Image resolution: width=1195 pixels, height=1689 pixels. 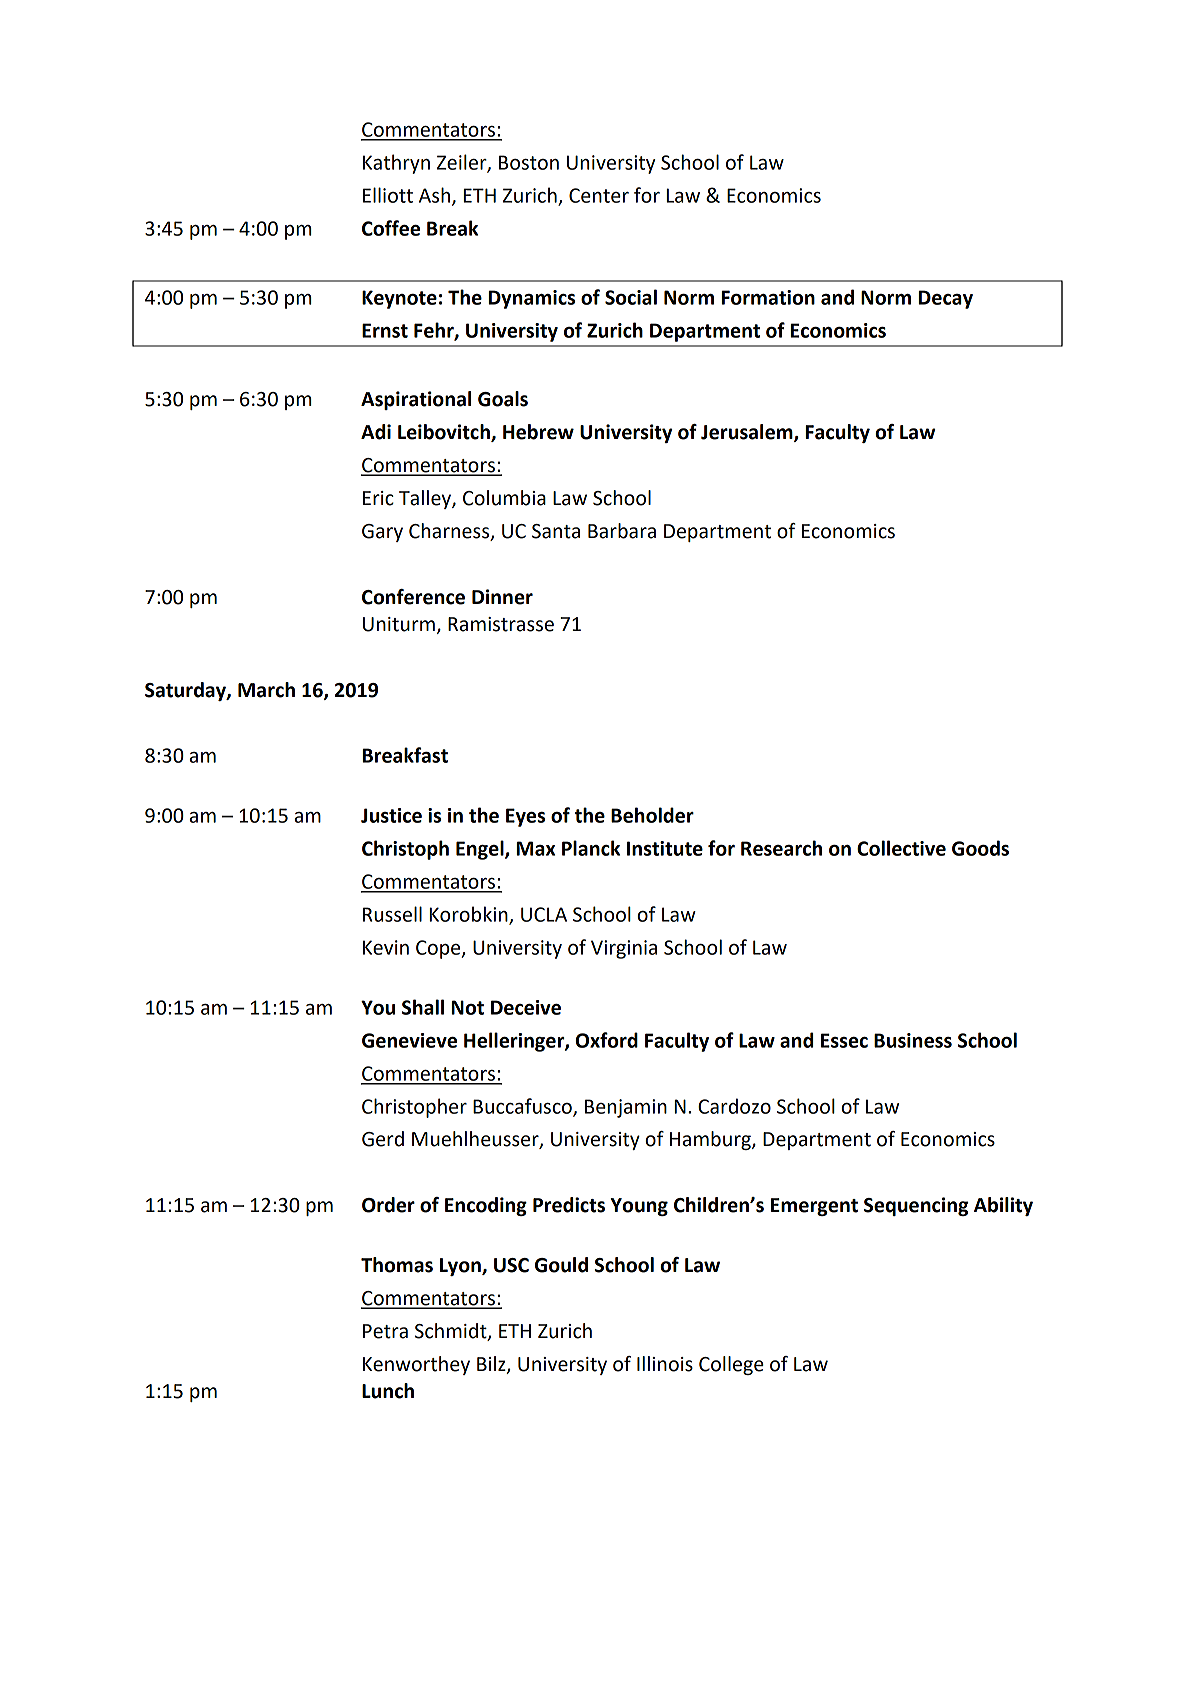 What do you see at coordinates (665, 1364) in the document?
I see `Illinois` at bounding box center [665, 1364].
